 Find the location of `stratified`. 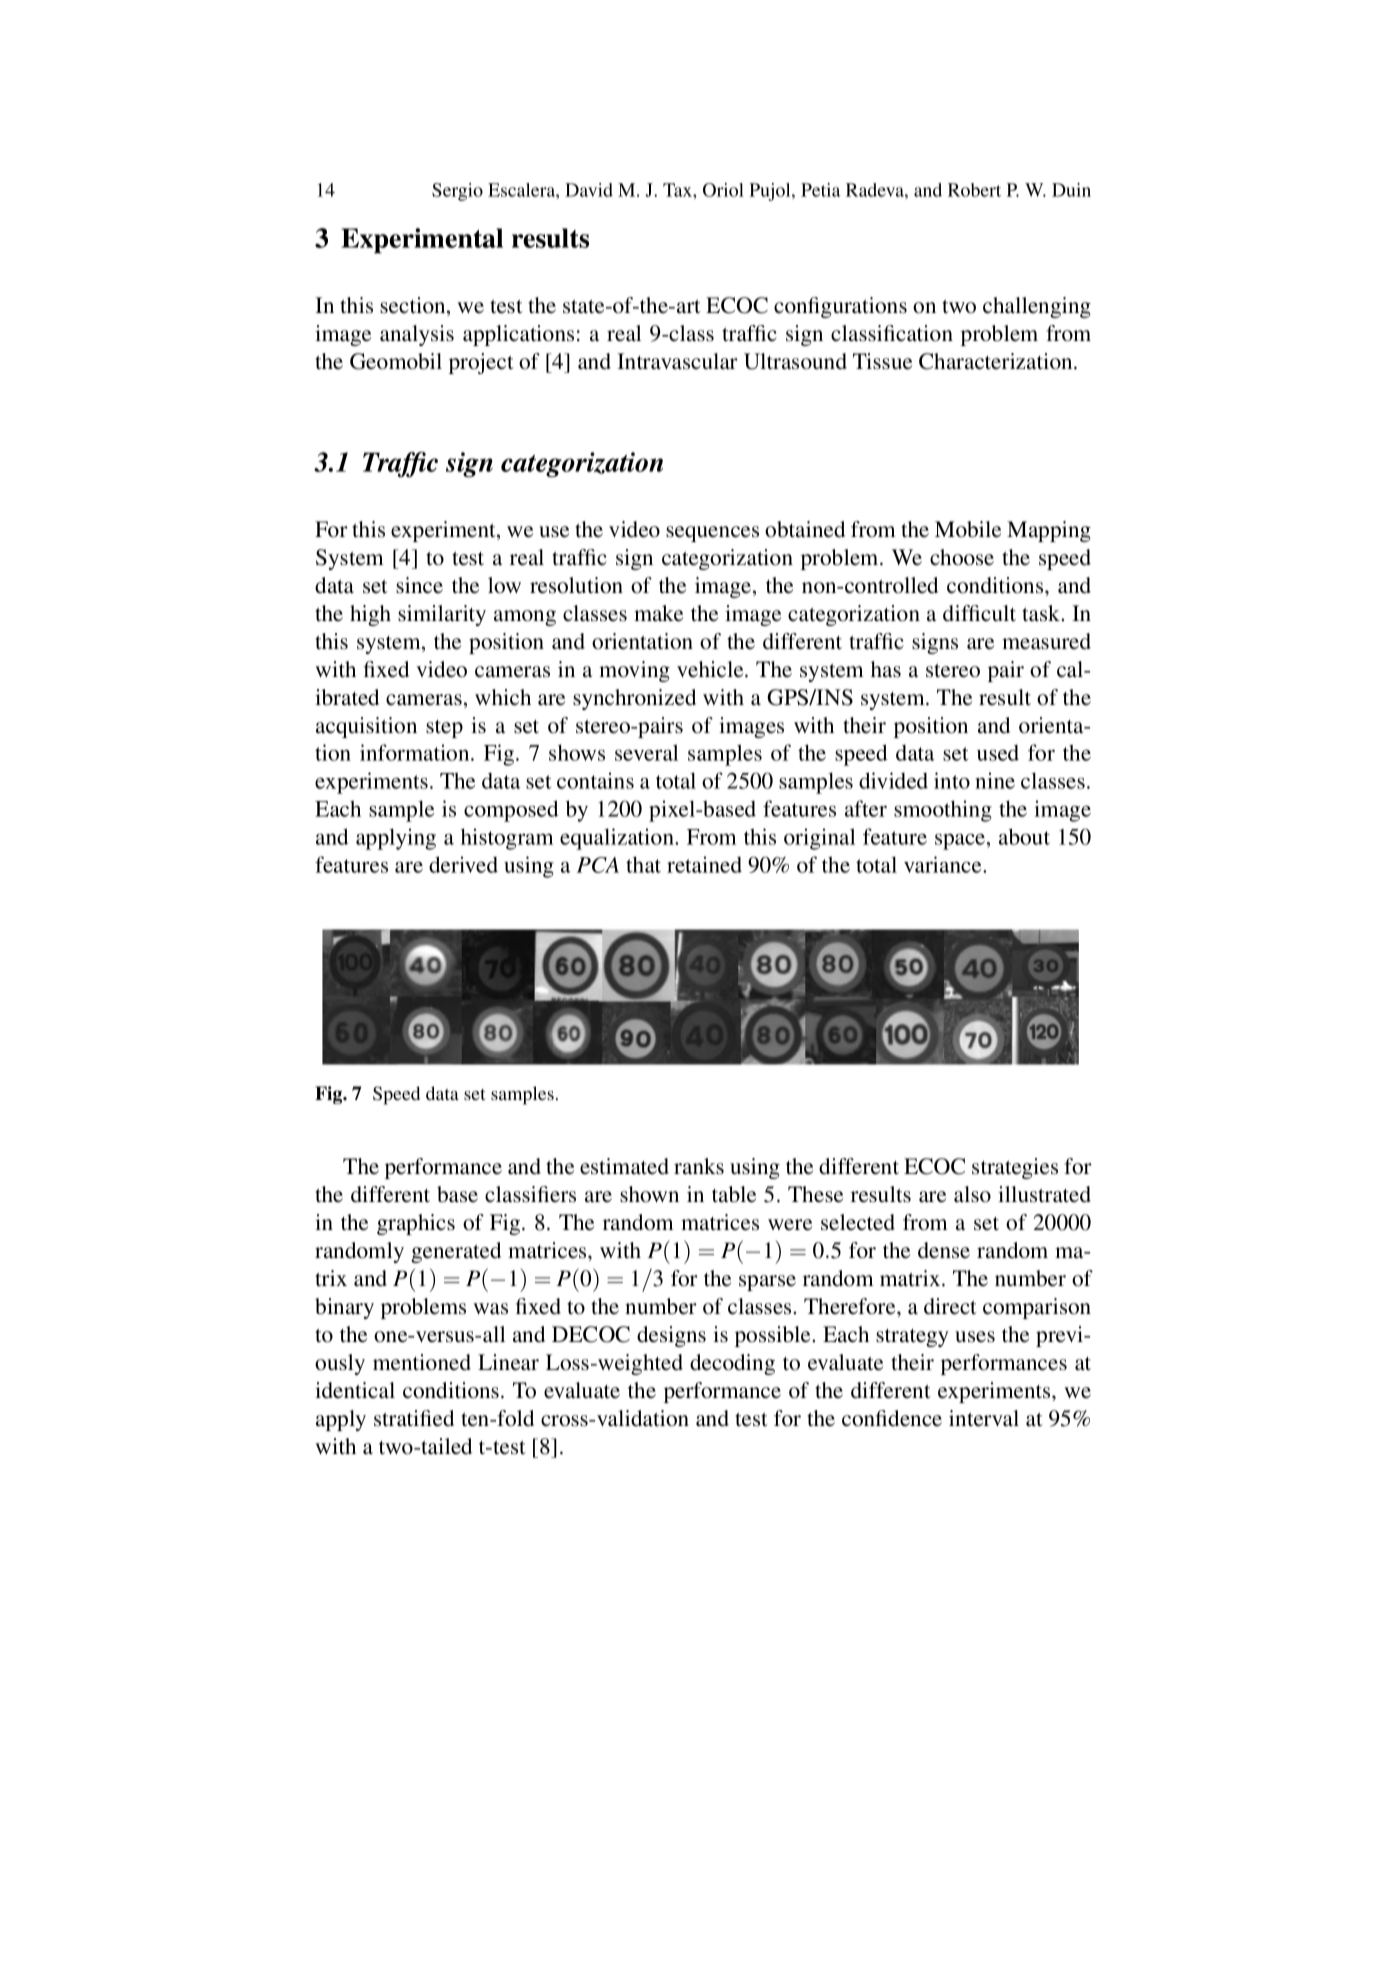

stratified is located at coordinates (414, 1418).
